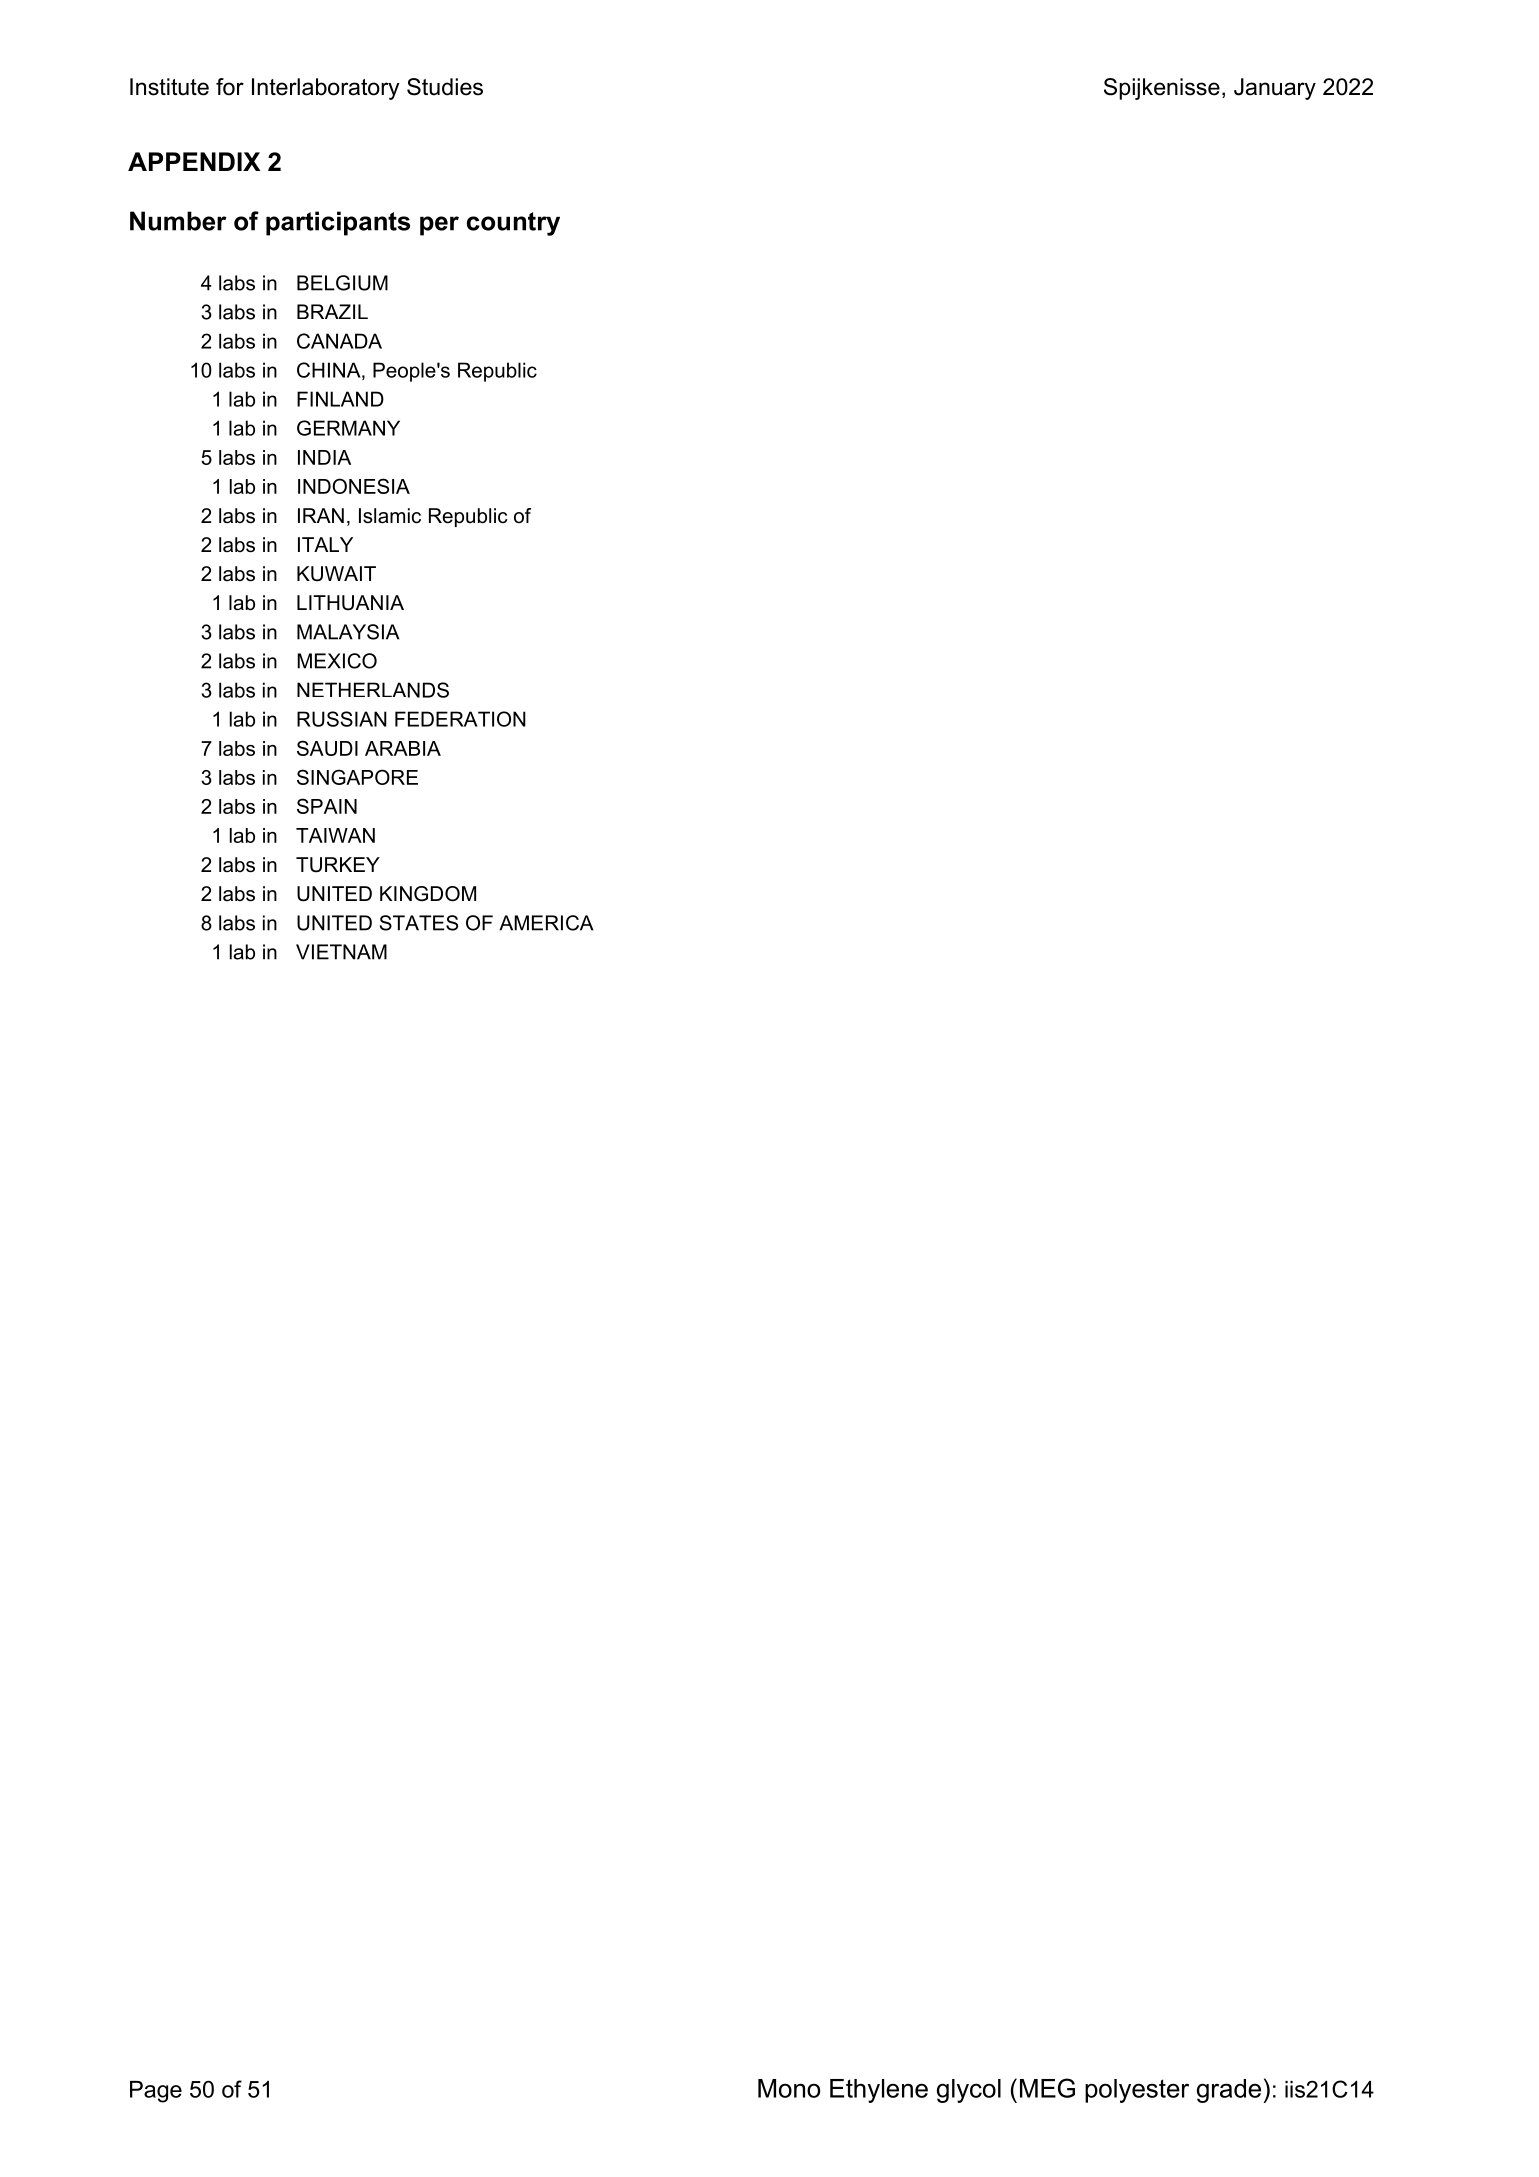 Image resolution: width=1539 pixels, height=2177 pixels. Describe the element at coordinates (460, 719) in the screenshot. I see `FEDERATION` at that location.
